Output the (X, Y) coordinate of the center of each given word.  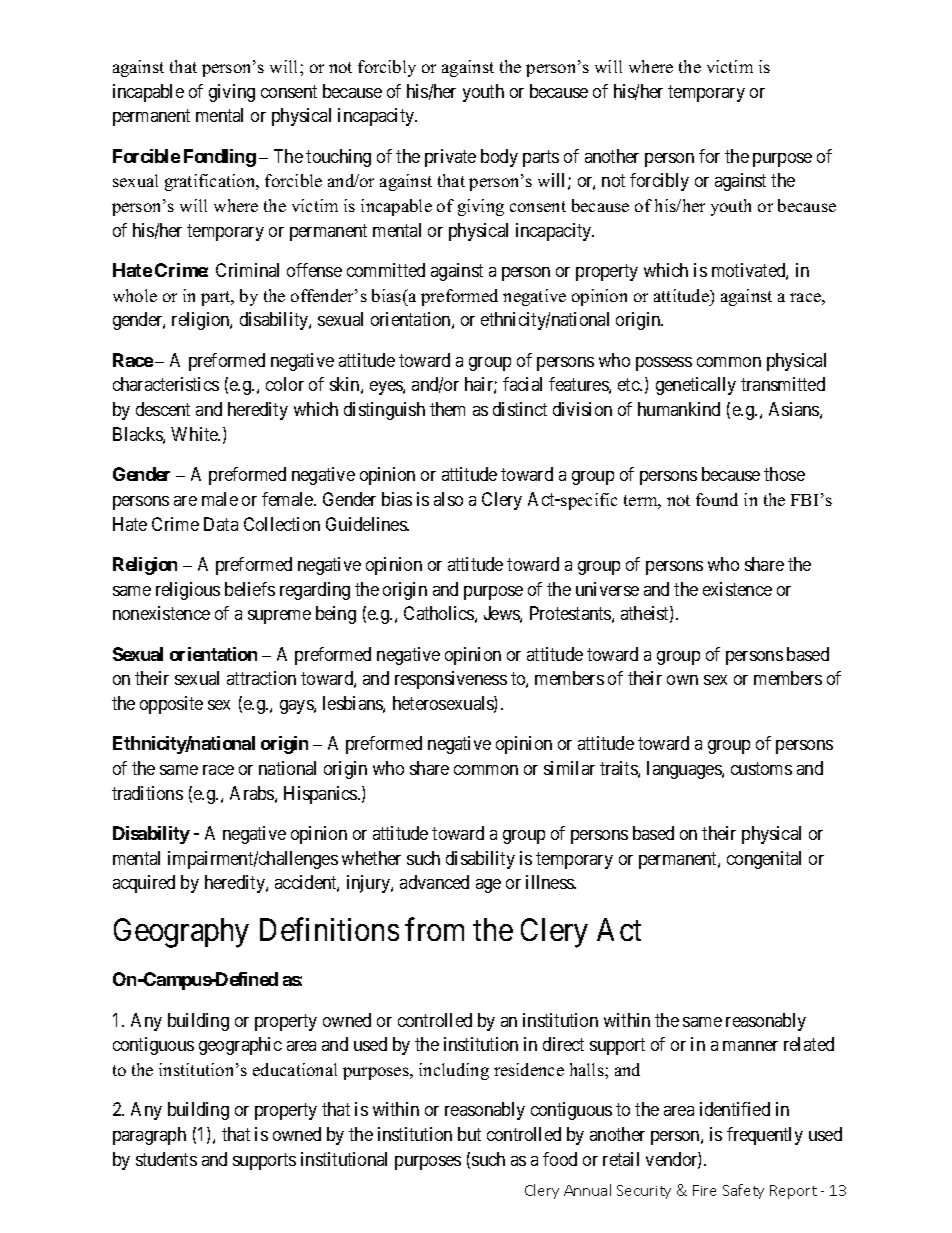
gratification (211, 182)
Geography (181, 933)
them (447, 409)
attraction (261, 678)
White (195, 434)
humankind (679, 409)
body (499, 158)
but (469, 1134)
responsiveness (451, 680)
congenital (764, 860)
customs (761, 768)
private (450, 158)
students (166, 1159)
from (434, 929)
